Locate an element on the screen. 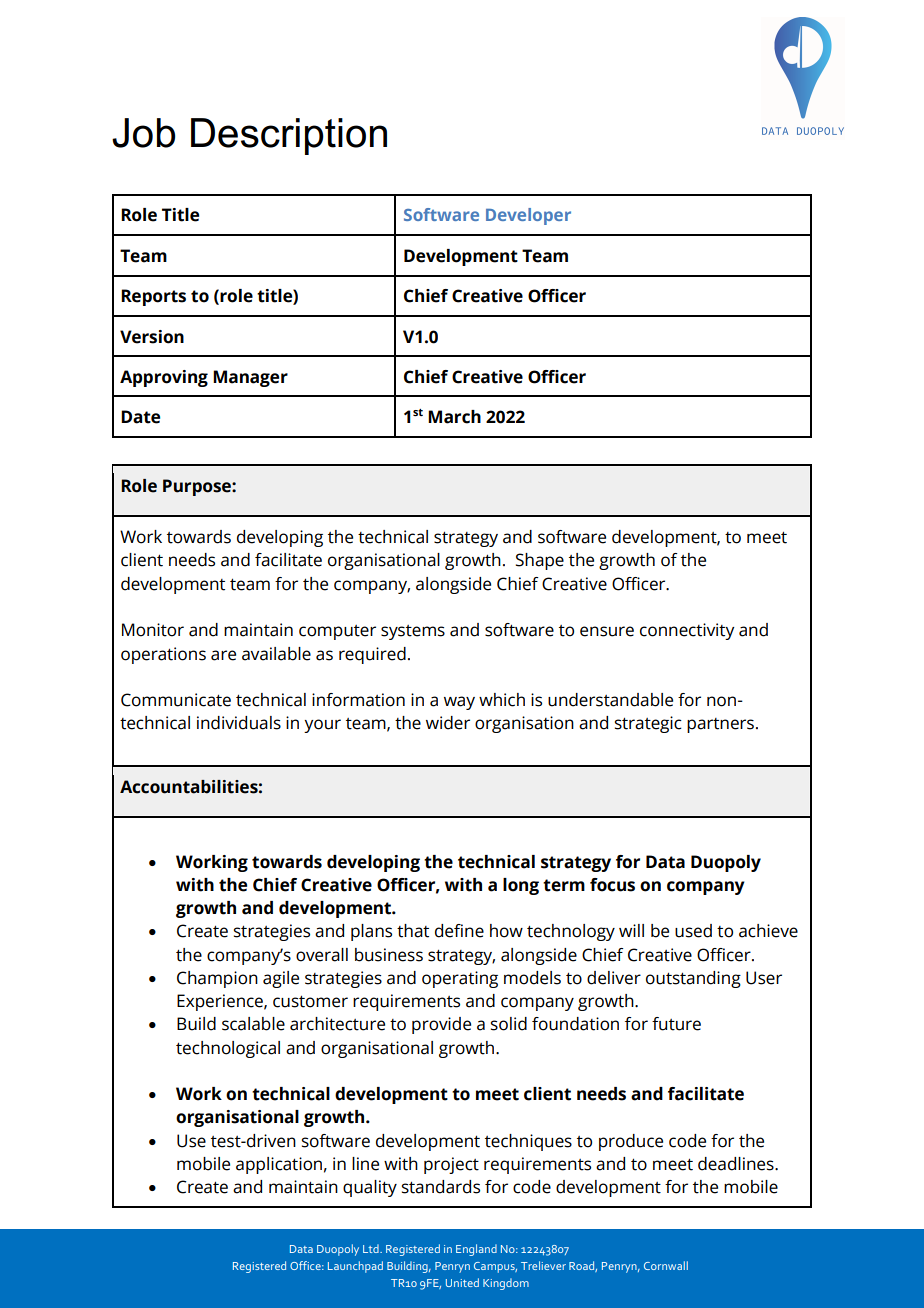 This screenshot has height=1308, width=924. Description is located at coordinates (289, 136).
